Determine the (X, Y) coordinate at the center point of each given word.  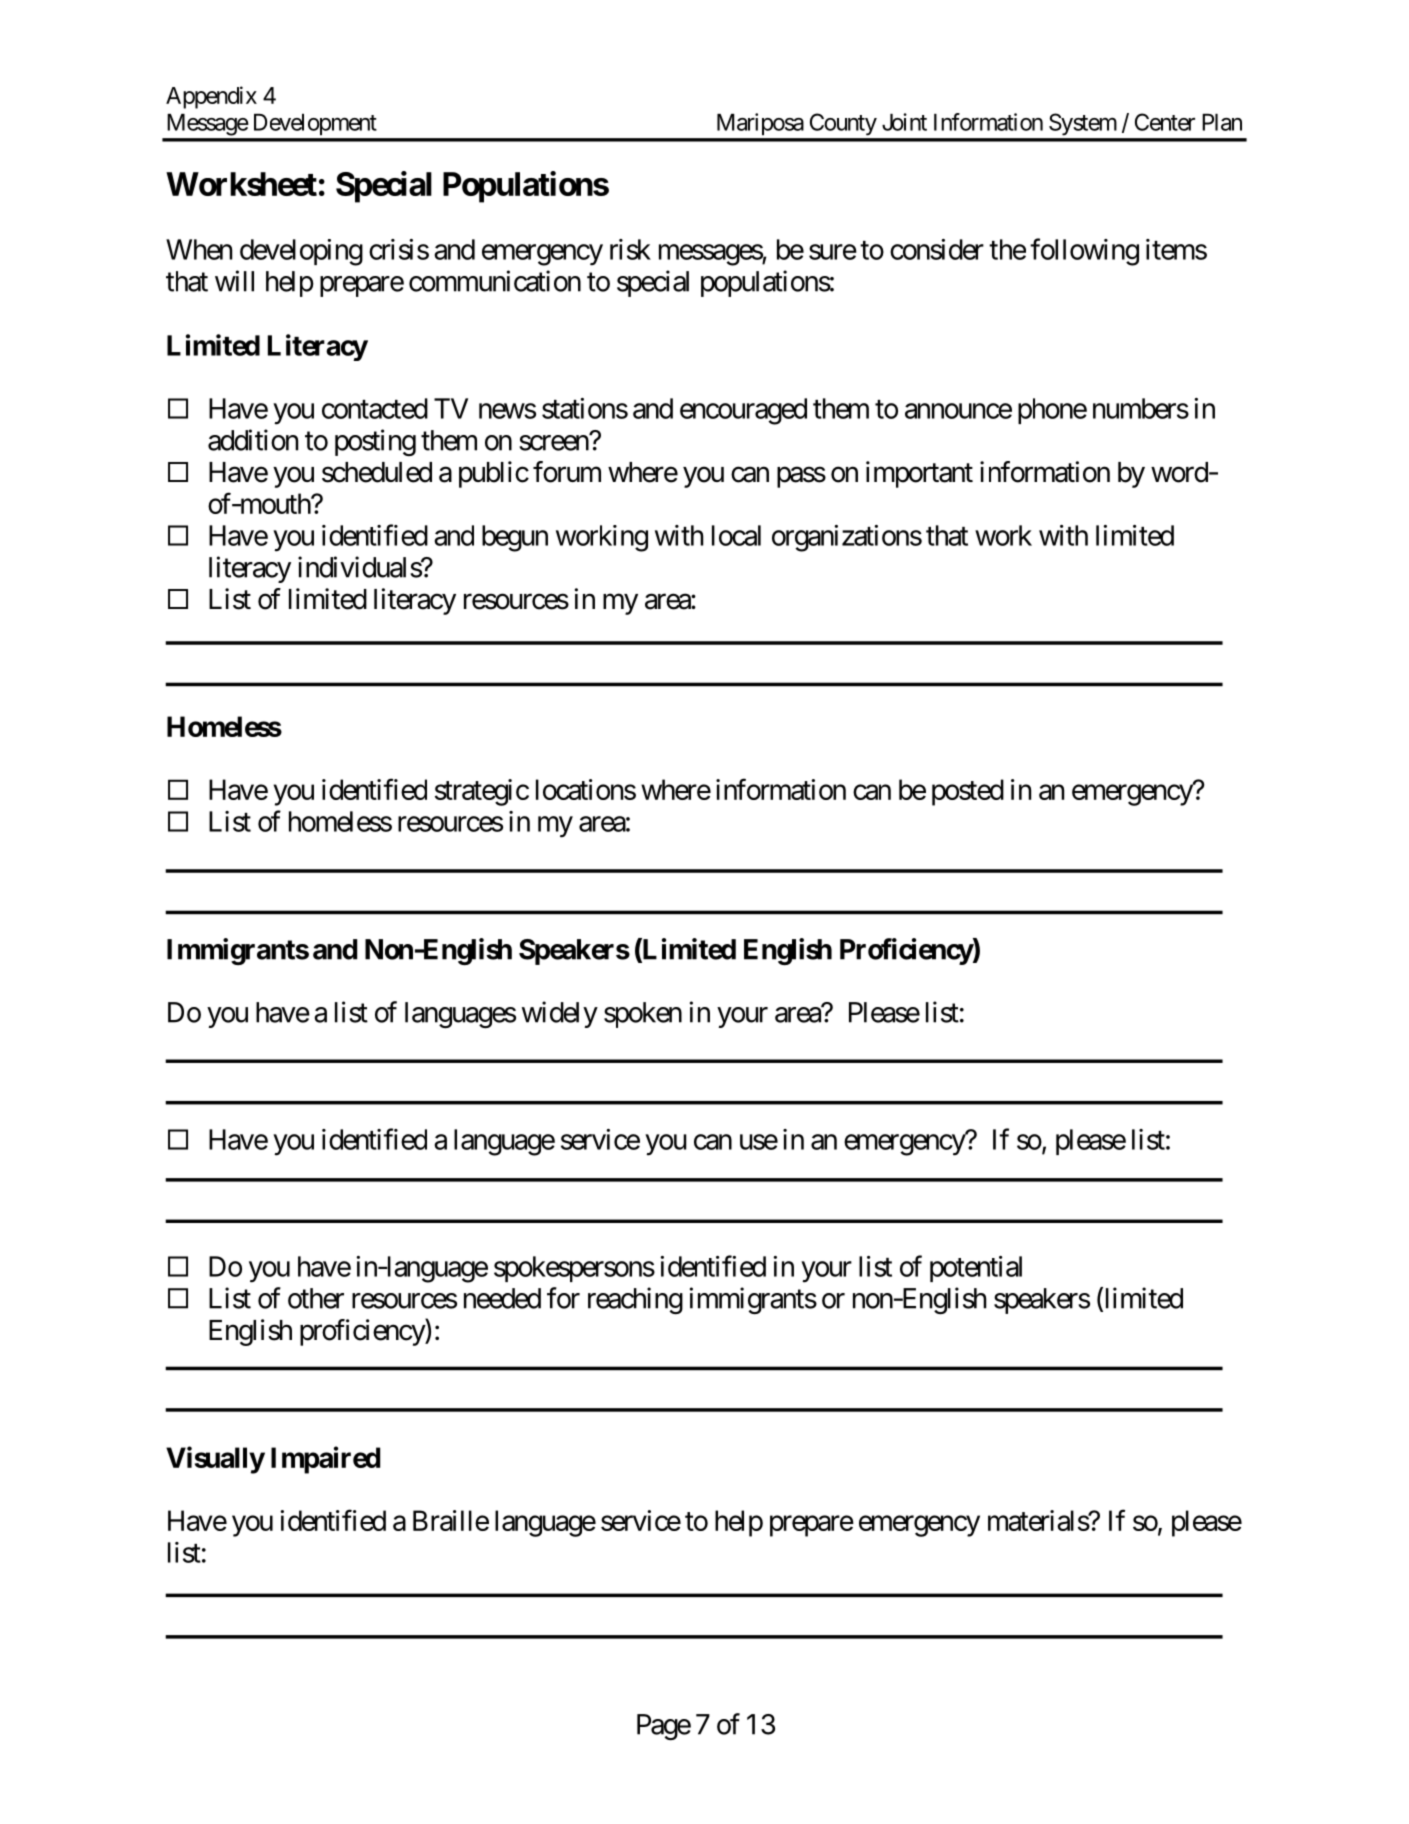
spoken (643, 1015)
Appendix (211, 97)
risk (630, 249)
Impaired (325, 1460)
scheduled (377, 472)
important (919, 474)
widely (560, 1014)
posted (968, 792)
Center (1165, 122)
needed (502, 1298)
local (736, 535)
